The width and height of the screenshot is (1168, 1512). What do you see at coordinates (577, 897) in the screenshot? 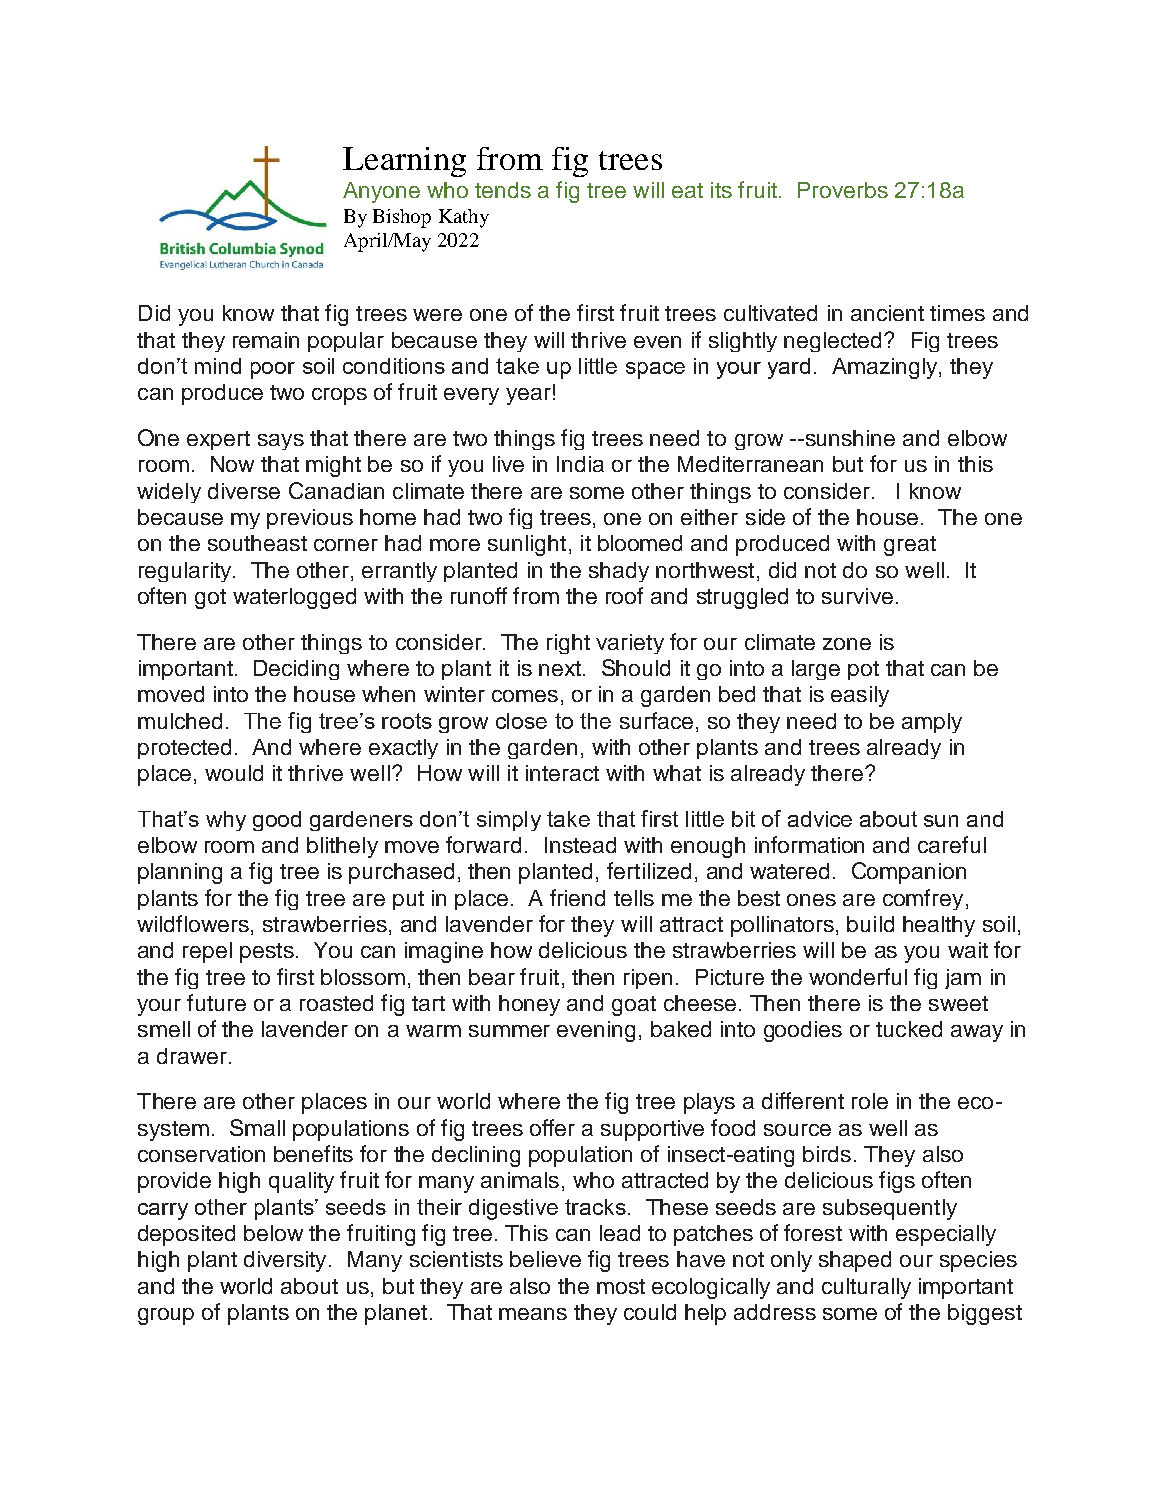
I see `friend` at bounding box center [577, 897].
